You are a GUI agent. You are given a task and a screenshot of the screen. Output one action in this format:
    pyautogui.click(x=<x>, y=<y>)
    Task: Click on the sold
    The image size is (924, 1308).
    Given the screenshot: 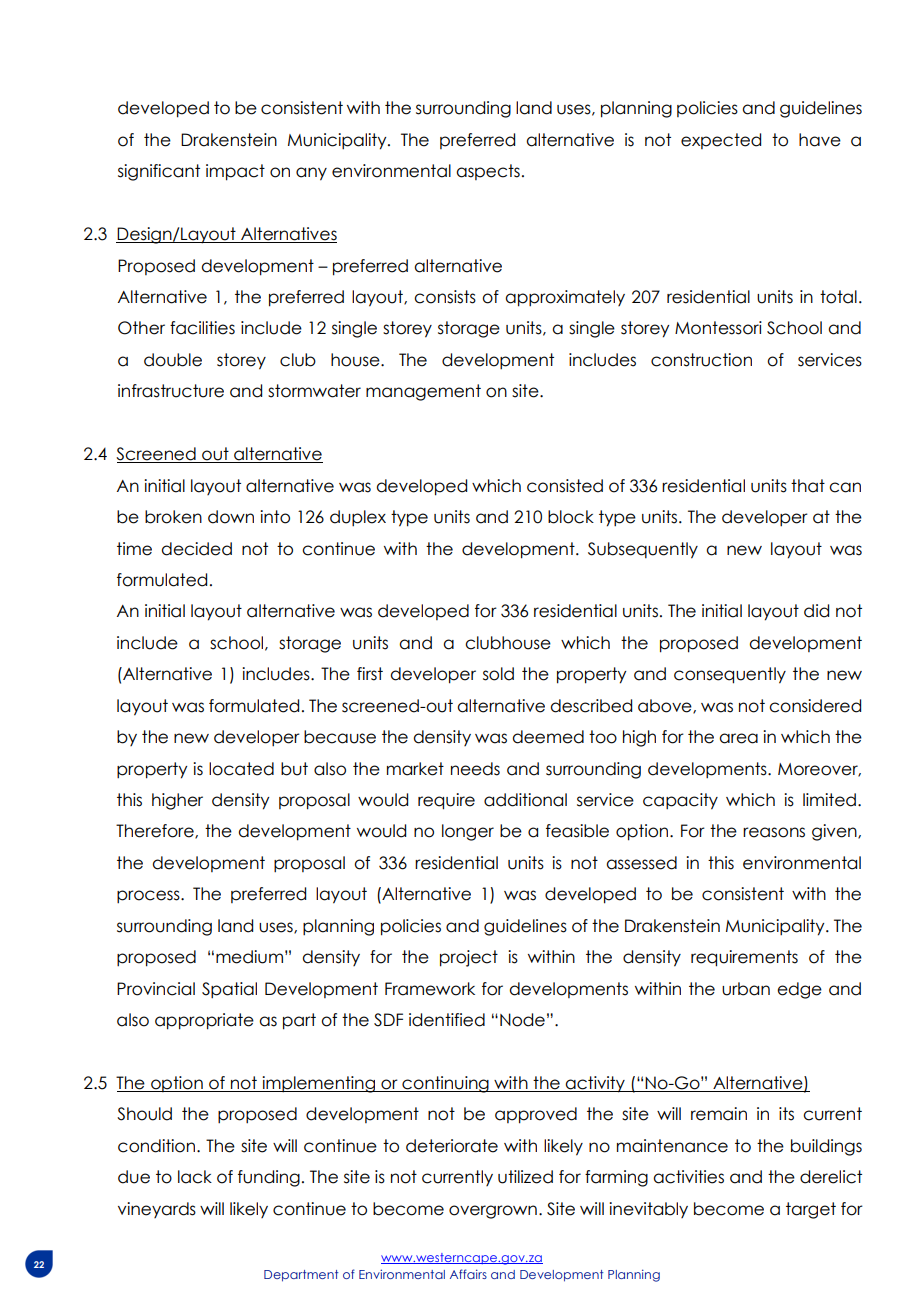 What is the action you would take?
    pyautogui.click(x=498, y=674)
